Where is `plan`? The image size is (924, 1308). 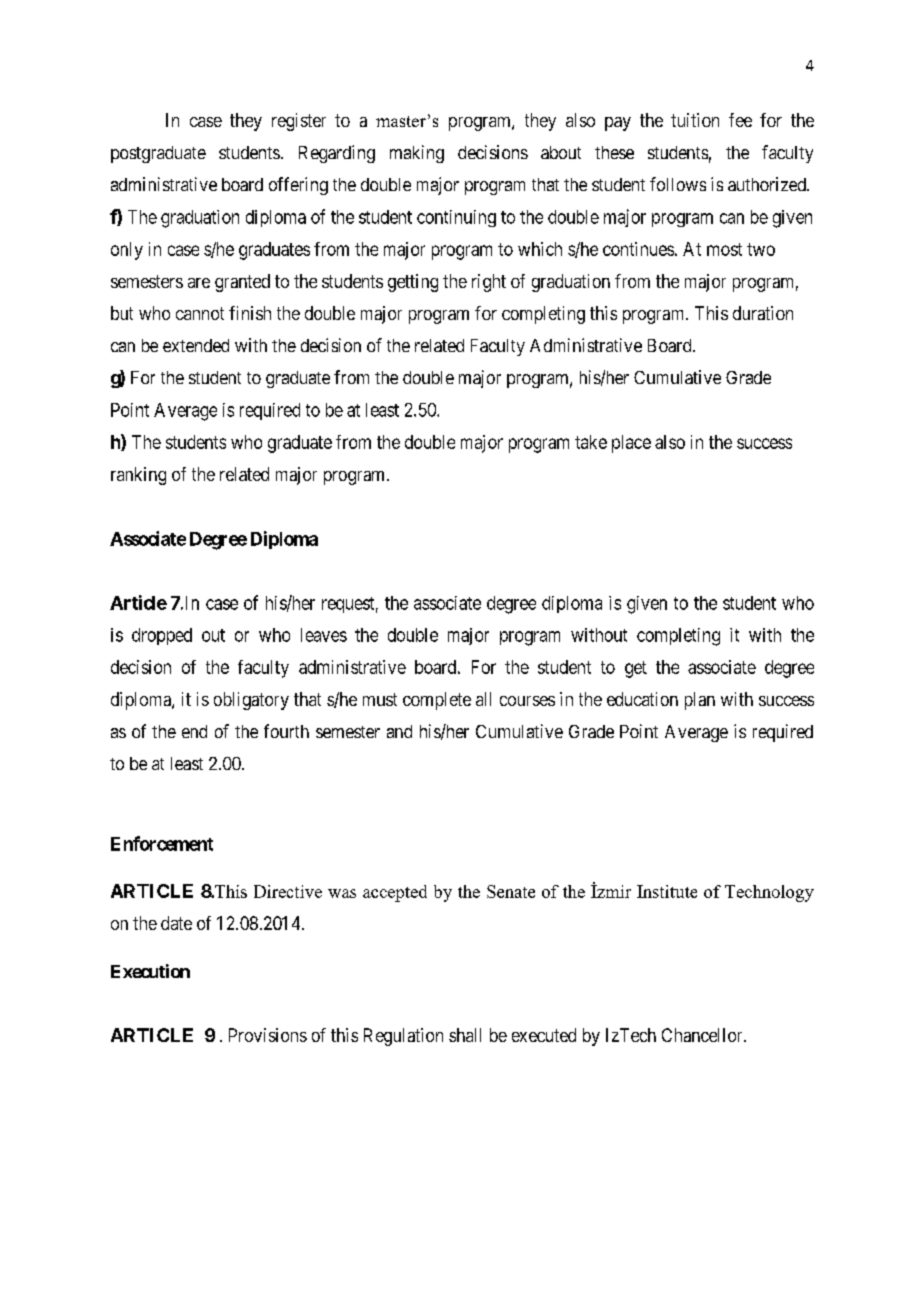 plan is located at coordinates (700, 701).
